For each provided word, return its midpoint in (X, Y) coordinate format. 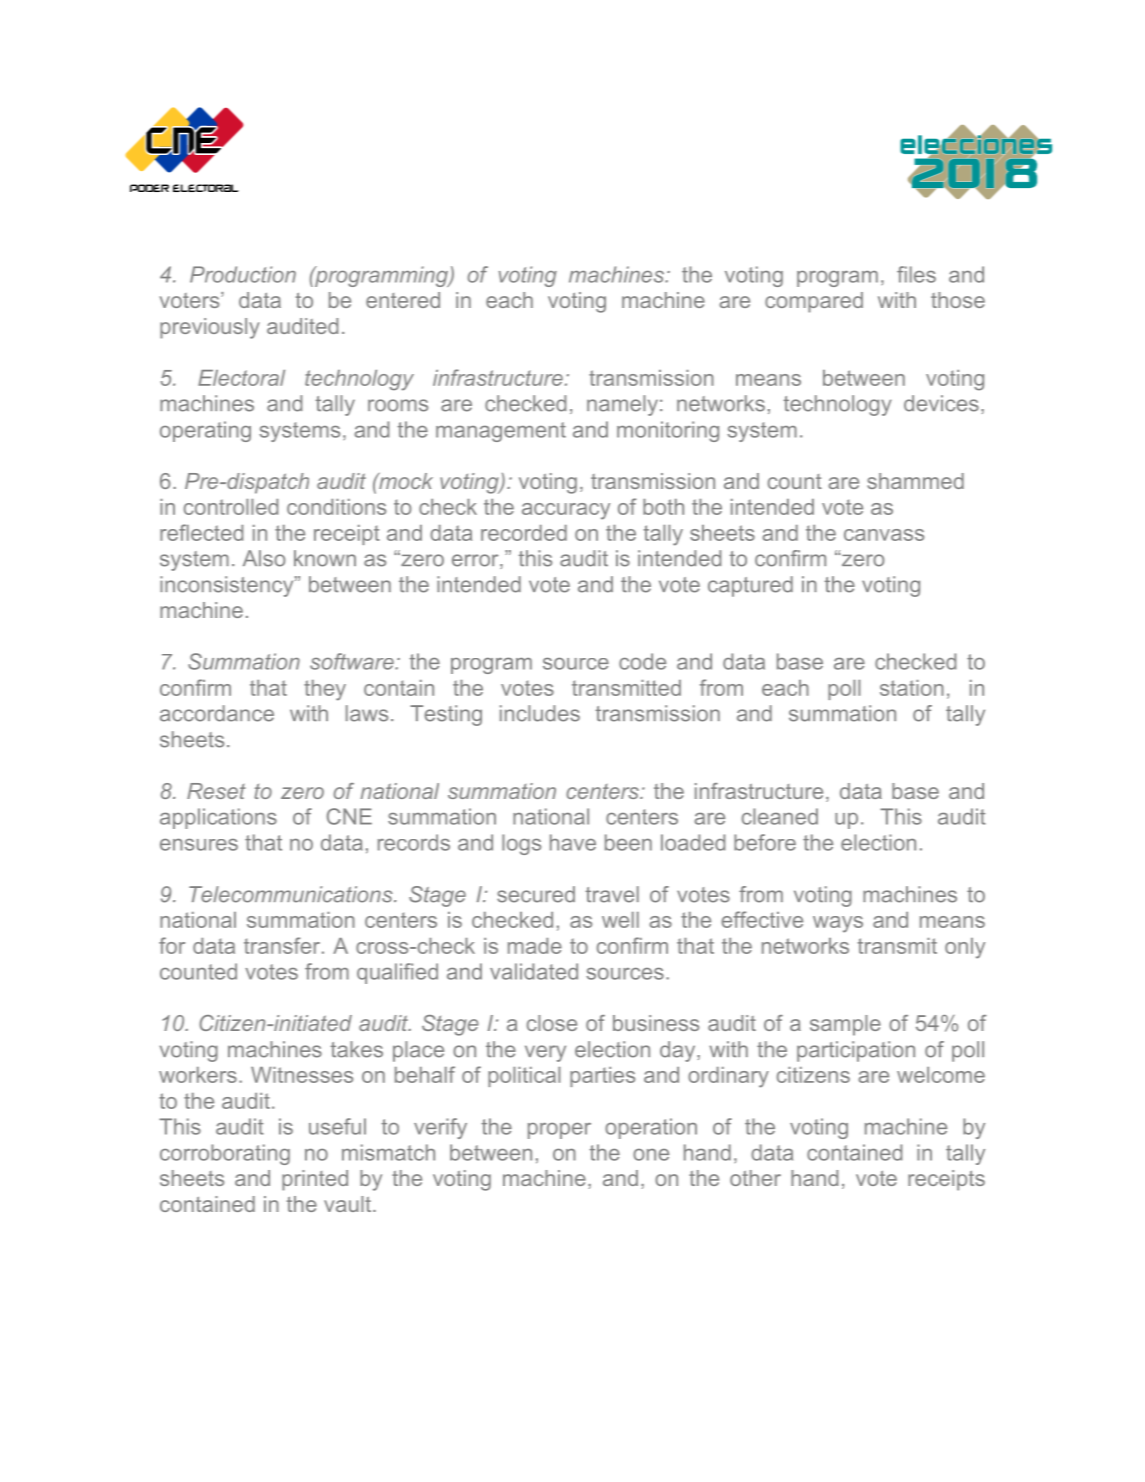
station (912, 688)
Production (243, 274)
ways (838, 924)
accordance (217, 713)
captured (750, 586)
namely (622, 405)
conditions (336, 507)
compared (814, 302)
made (535, 946)
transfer (282, 945)
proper (559, 1131)
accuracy (566, 511)
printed (315, 1180)
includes (540, 713)
